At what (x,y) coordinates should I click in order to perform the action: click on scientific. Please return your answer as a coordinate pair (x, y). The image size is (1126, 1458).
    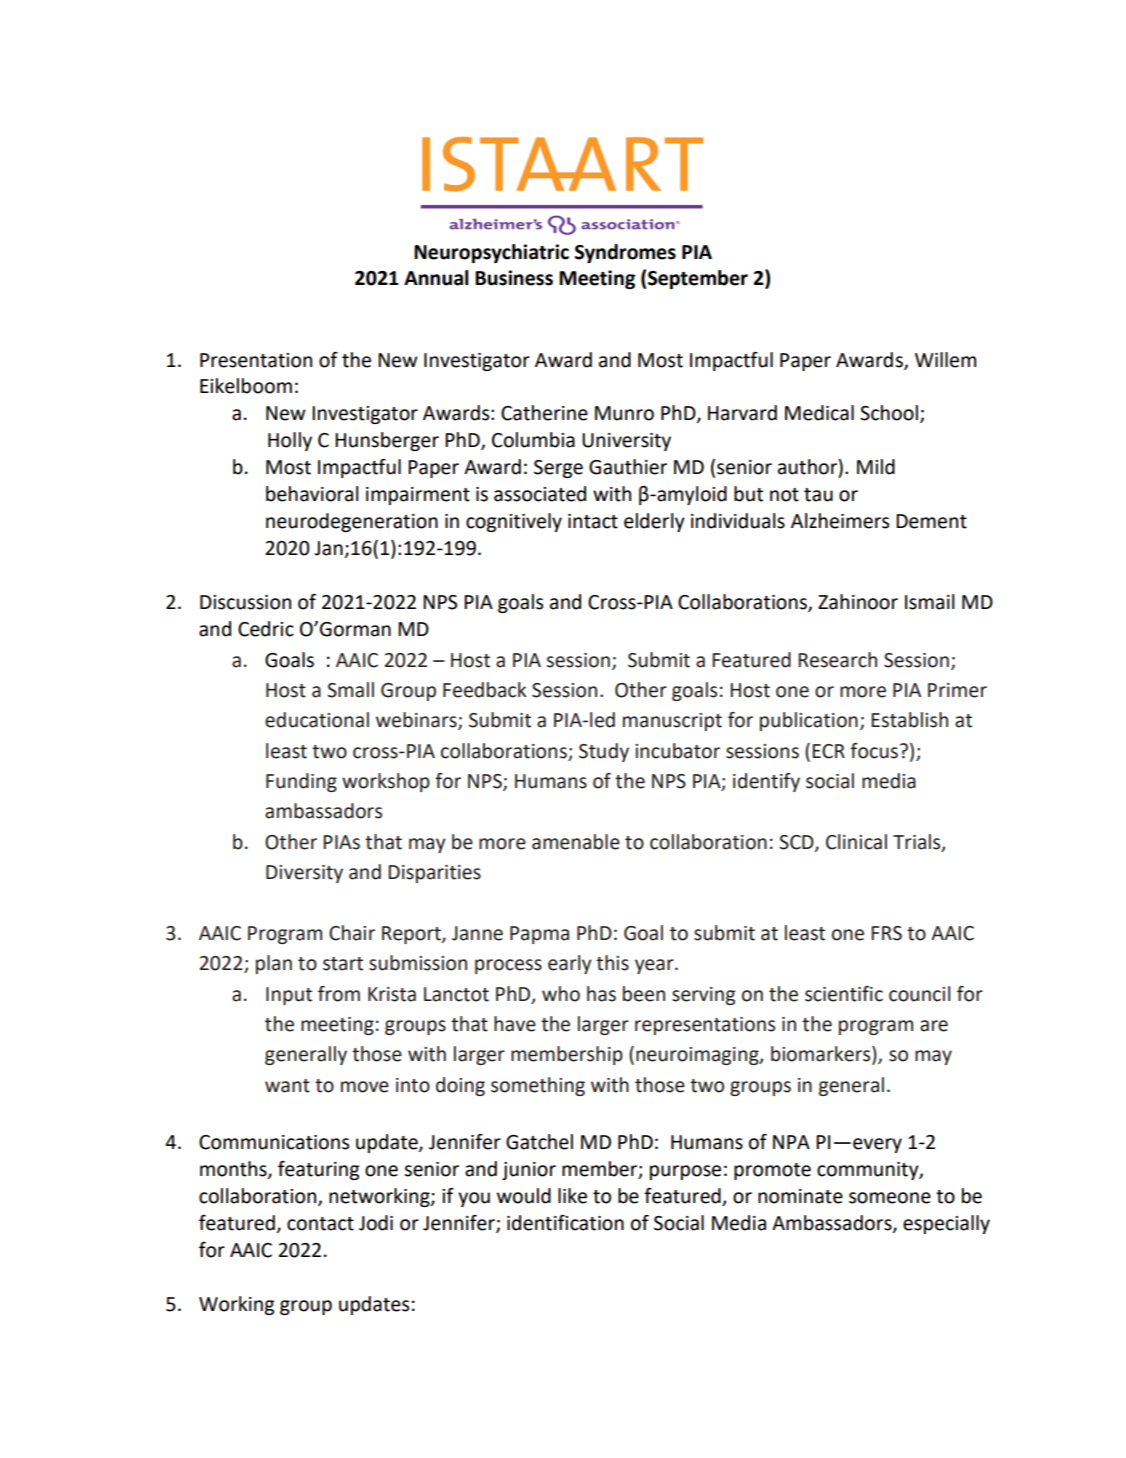
    Looking at the image, I should click on (844, 994).
